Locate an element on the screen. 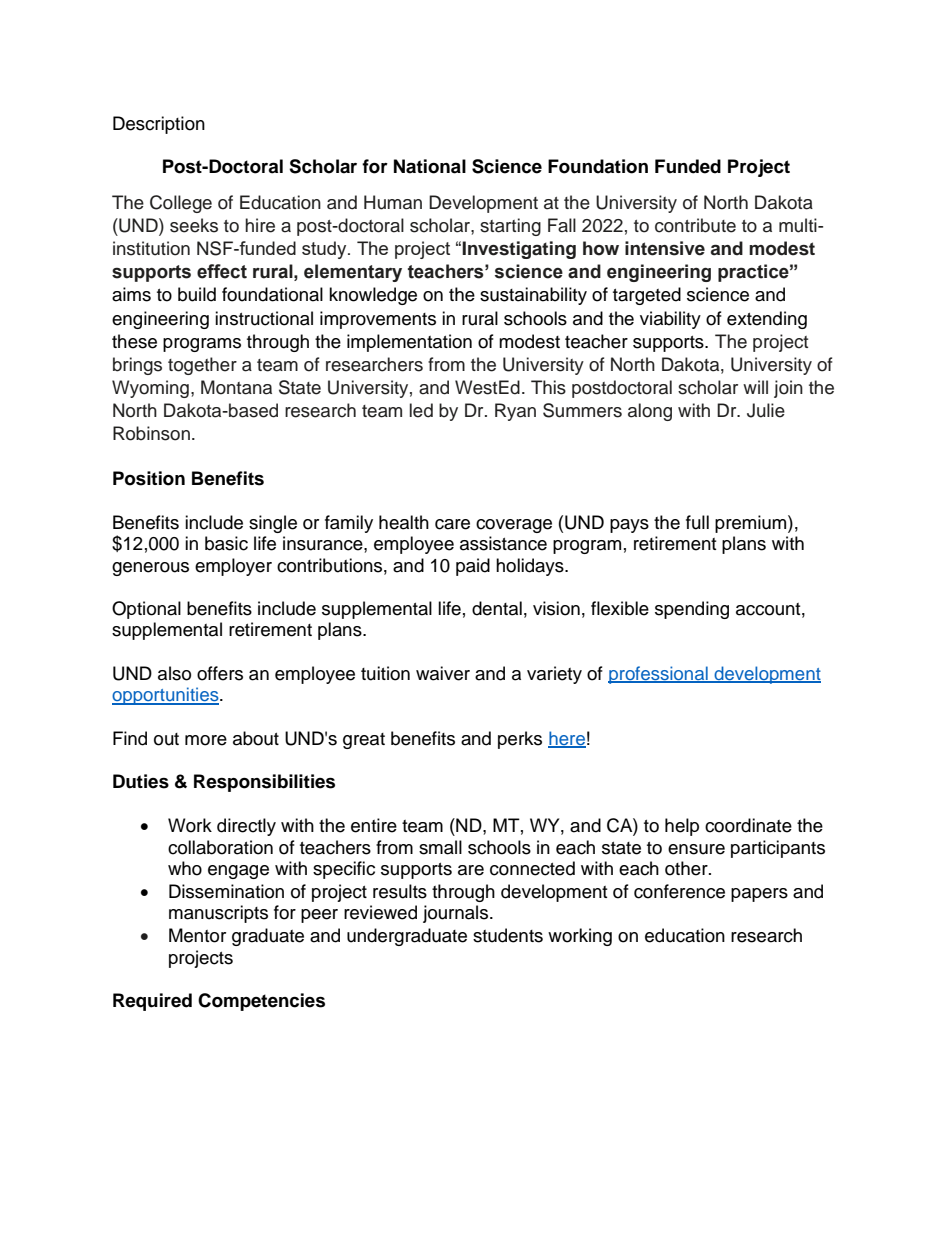  implementation is located at coordinates (409, 343).
